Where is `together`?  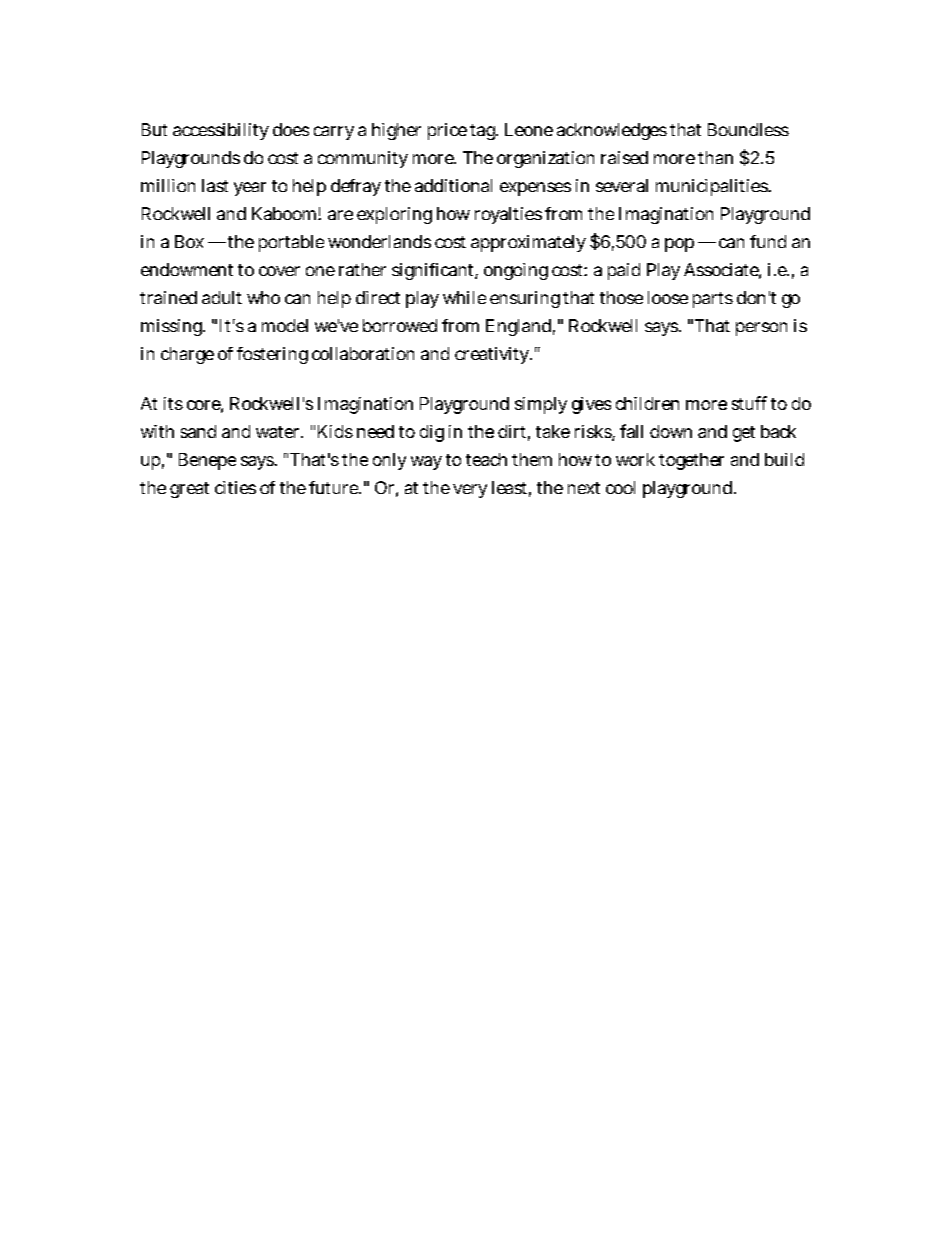 together is located at coordinates (691, 461).
